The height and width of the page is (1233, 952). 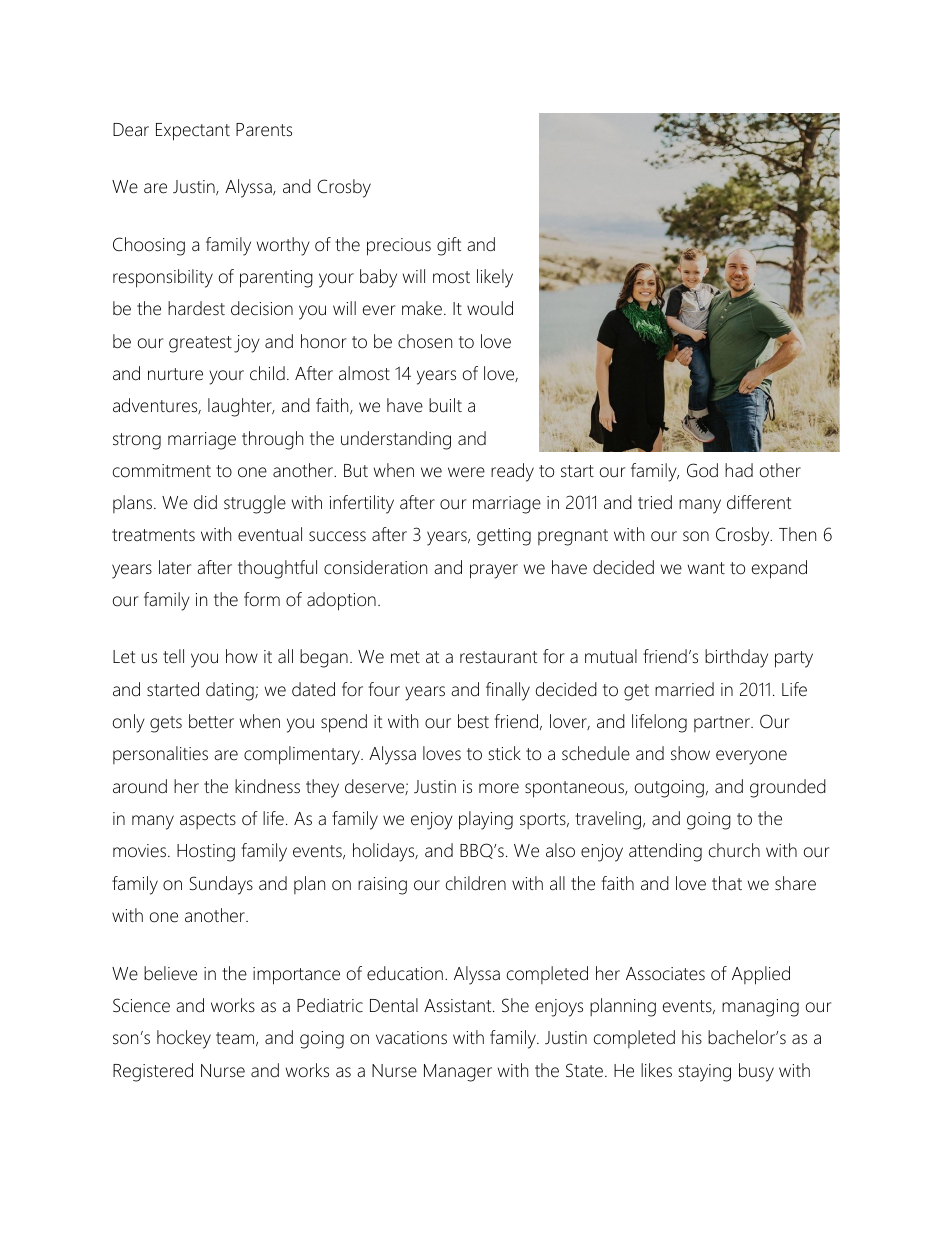 What do you see at coordinates (445, 405) in the page?
I see `built` at bounding box center [445, 405].
